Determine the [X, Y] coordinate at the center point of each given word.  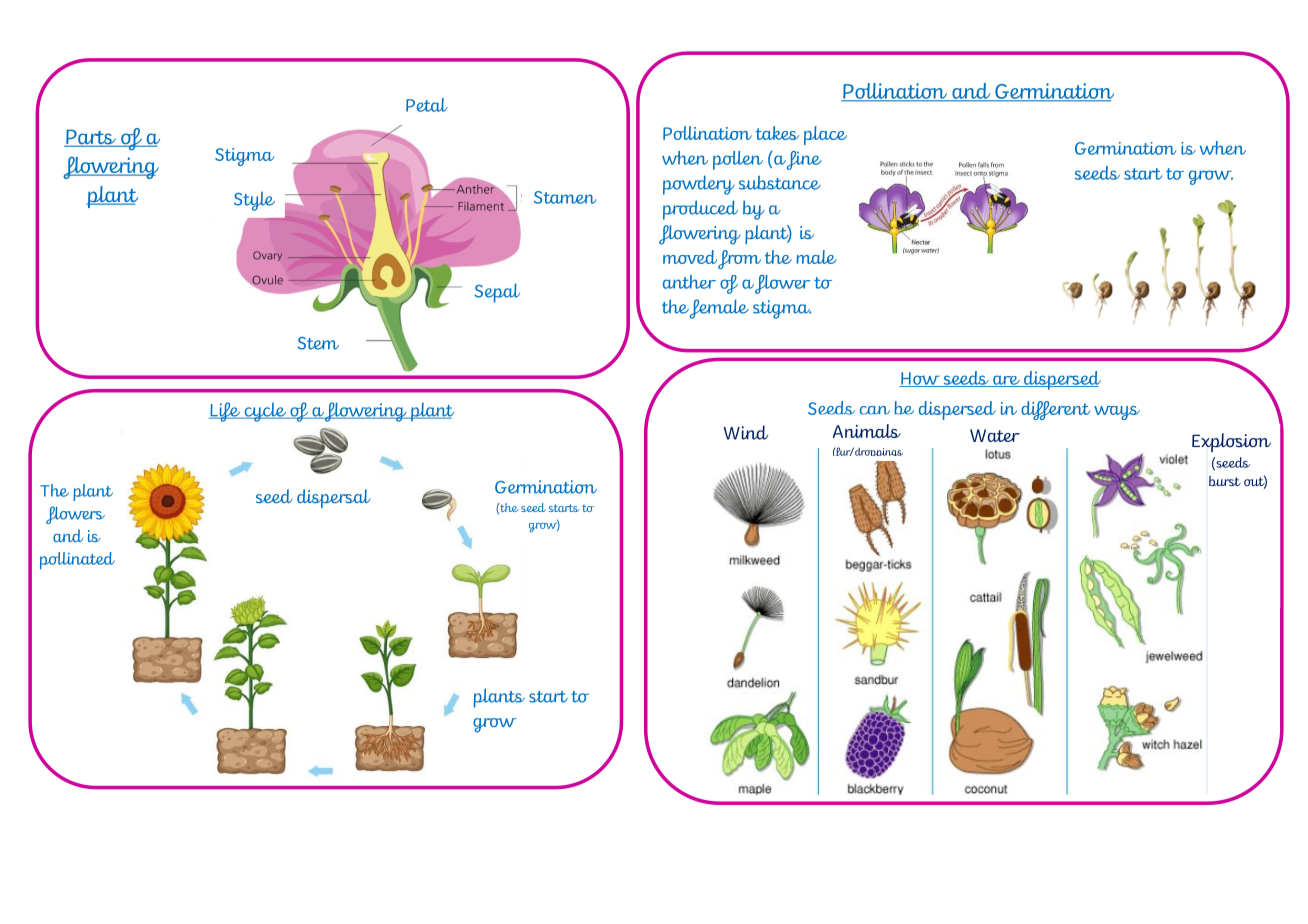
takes [777, 133]
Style [254, 201]
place [825, 135]
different [1056, 410]
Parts [91, 138]
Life [226, 412]
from [739, 259]
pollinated [77, 561]
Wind [746, 432]
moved [690, 257]
